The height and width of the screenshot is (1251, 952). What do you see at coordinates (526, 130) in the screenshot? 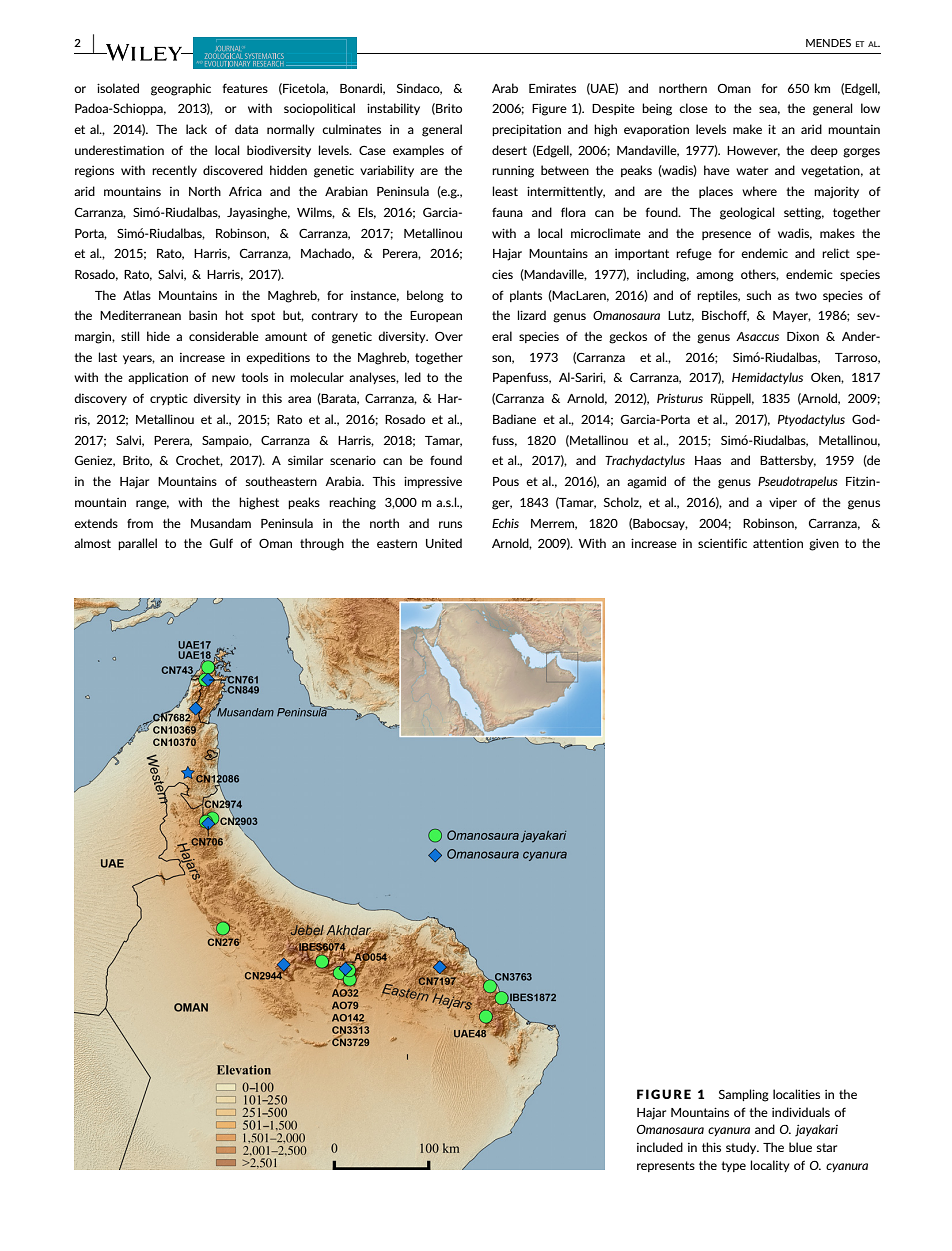
I see `precipitation` at bounding box center [526, 130].
